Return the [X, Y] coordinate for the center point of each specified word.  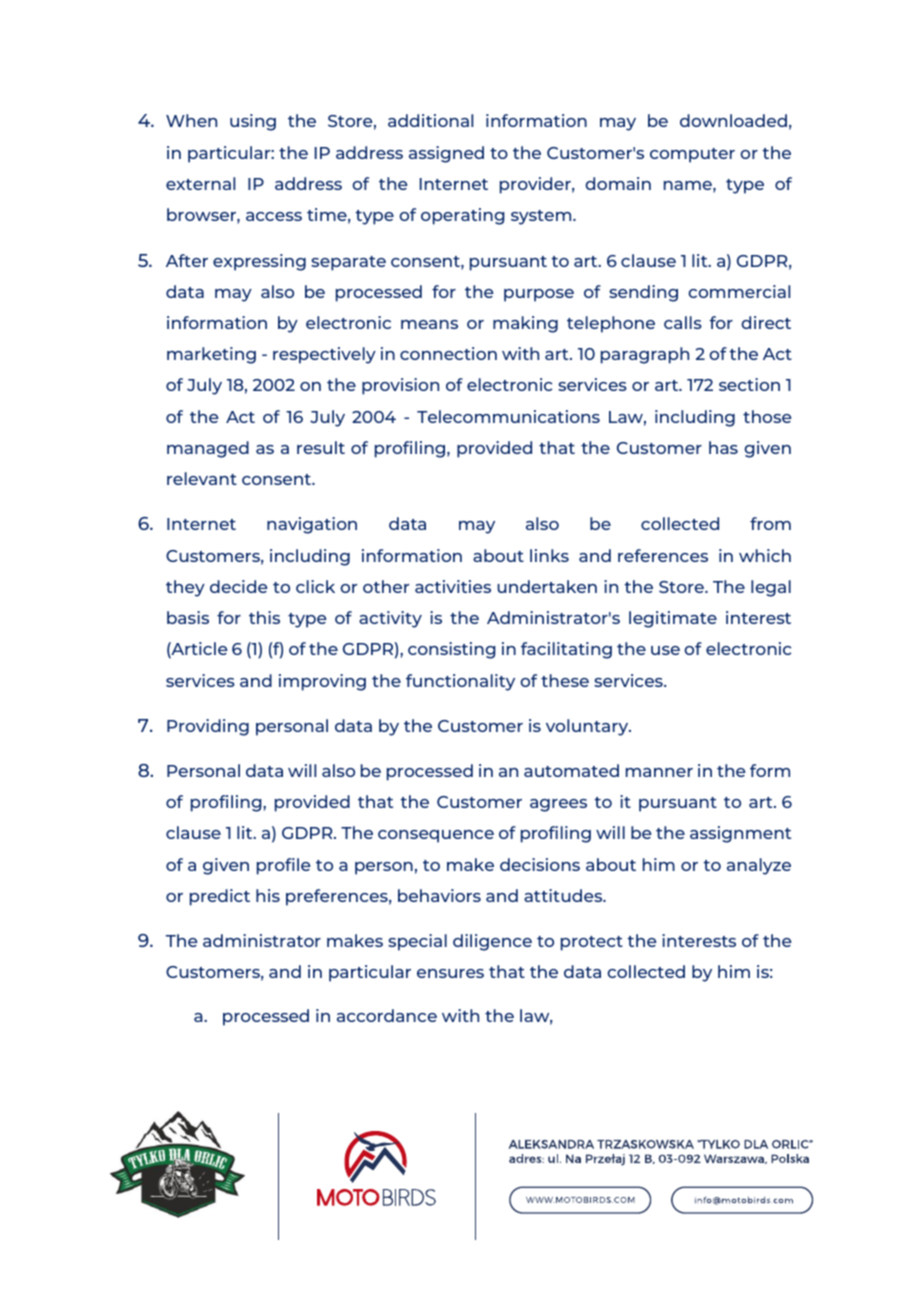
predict [220, 897]
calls [683, 322]
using [253, 122]
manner [659, 772]
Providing [208, 727]
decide [239, 586]
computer [692, 155]
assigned [446, 154]
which [765, 555]
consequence [436, 836]
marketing [211, 355]
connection [448, 353]
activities [453, 586]
